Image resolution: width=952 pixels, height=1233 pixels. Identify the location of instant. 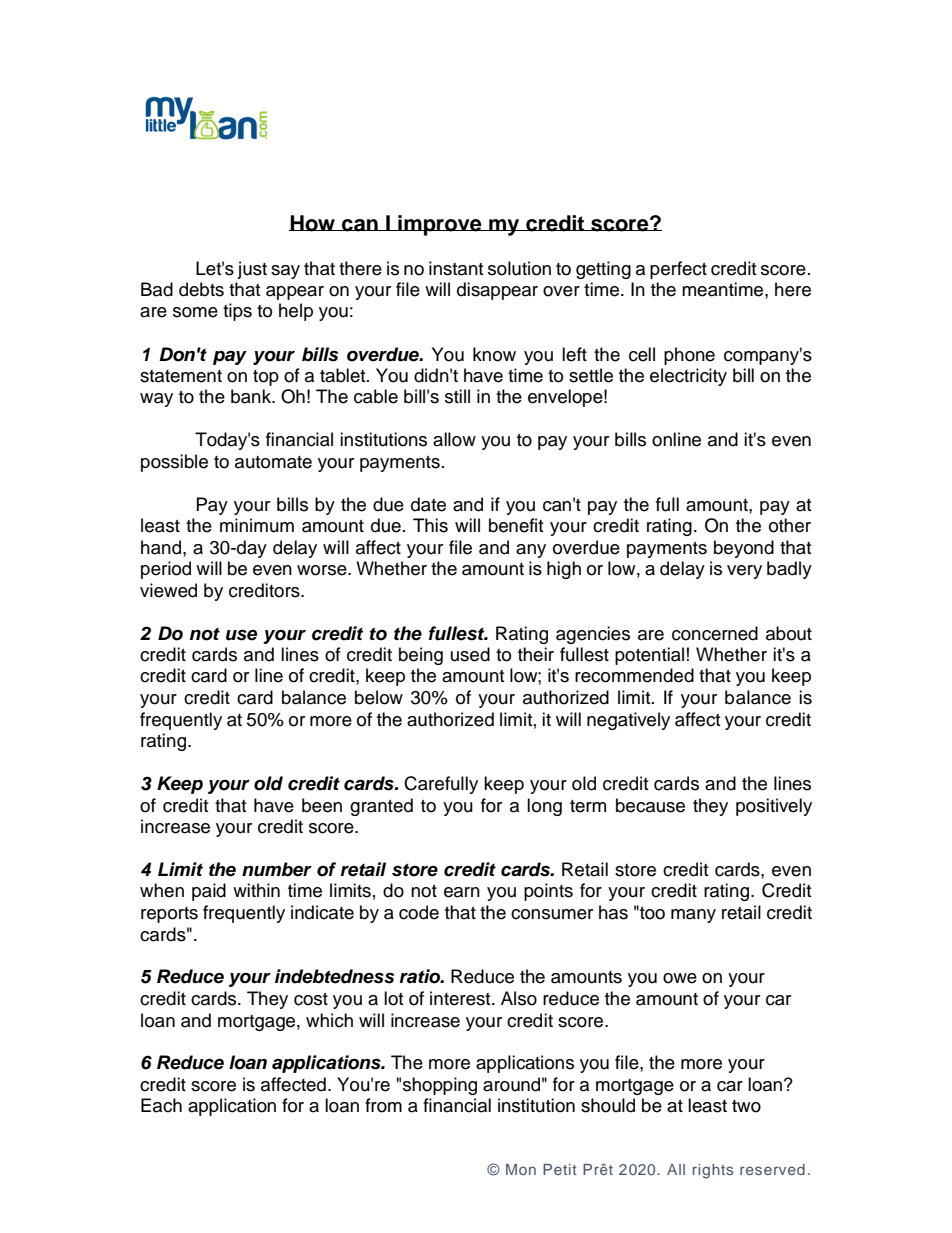
(456, 268).
